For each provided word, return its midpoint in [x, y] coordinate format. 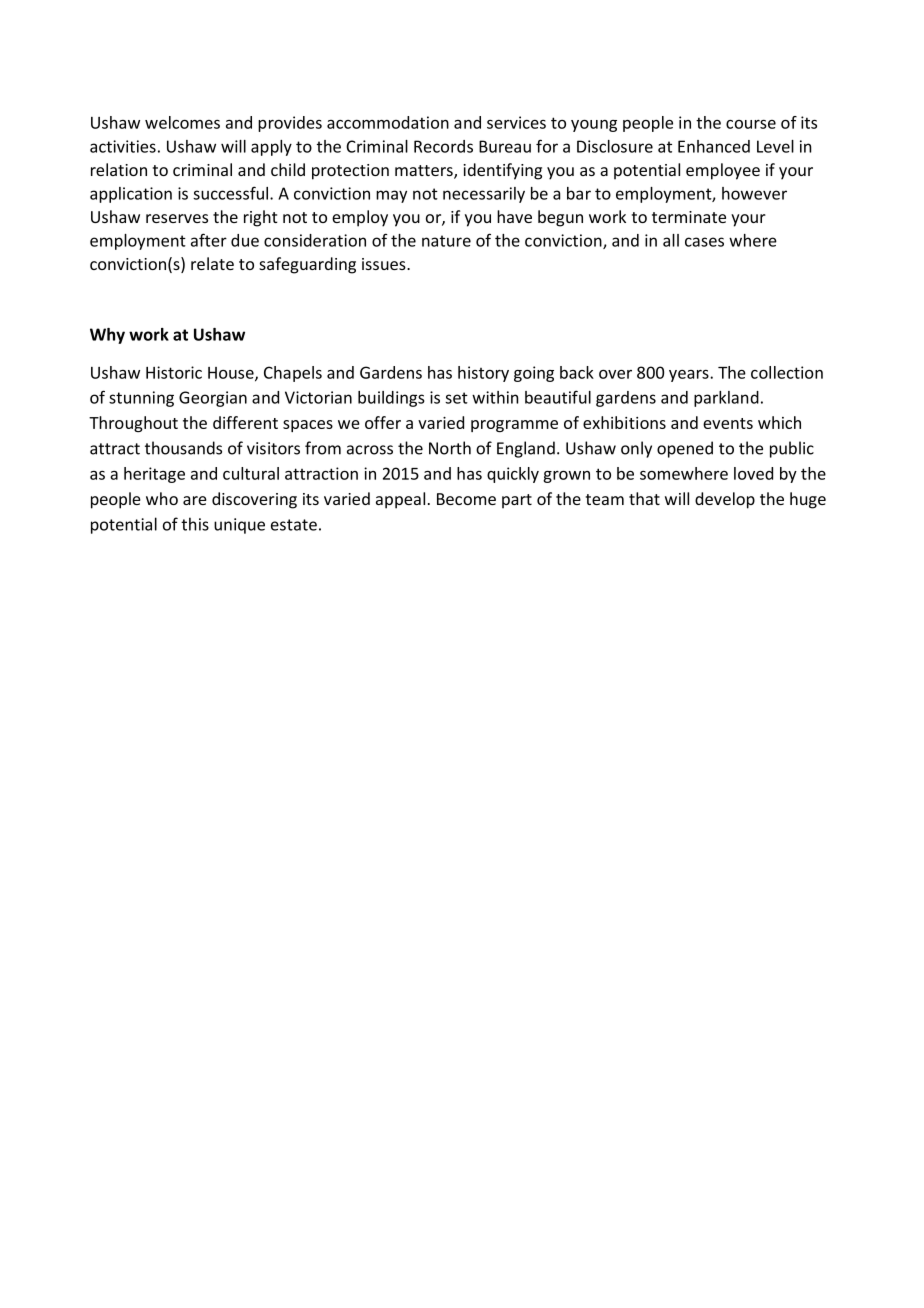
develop [725, 500]
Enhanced [714, 146]
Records [443, 146]
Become [466, 499]
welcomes [182, 122]
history [483, 374]
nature [446, 241]
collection [787, 372]
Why [107, 336]
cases [704, 242]
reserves [177, 218]
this [195, 524]
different [245, 422]
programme [514, 426]
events [728, 423]
